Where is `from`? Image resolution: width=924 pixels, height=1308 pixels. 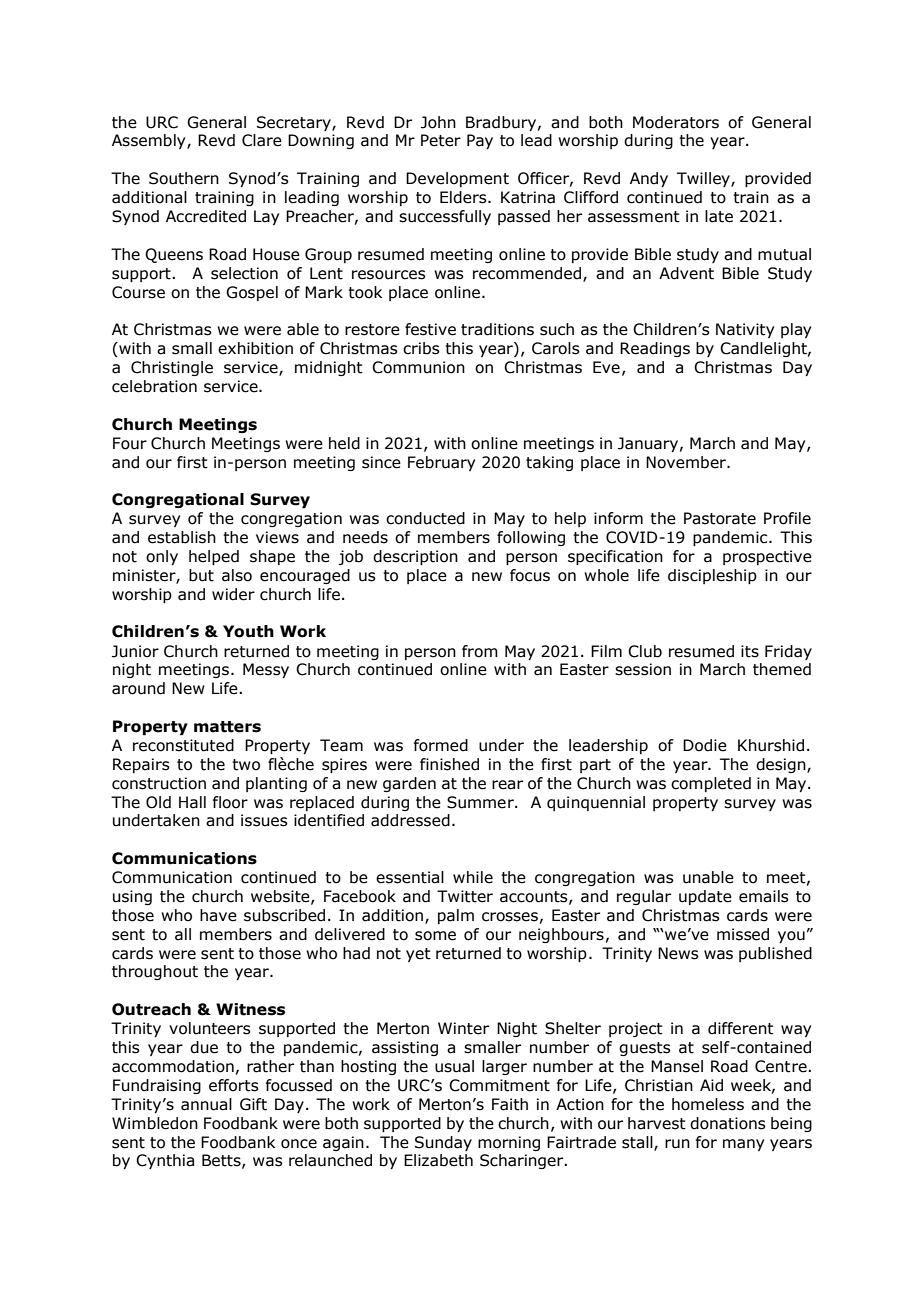 from is located at coordinates (480, 651).
